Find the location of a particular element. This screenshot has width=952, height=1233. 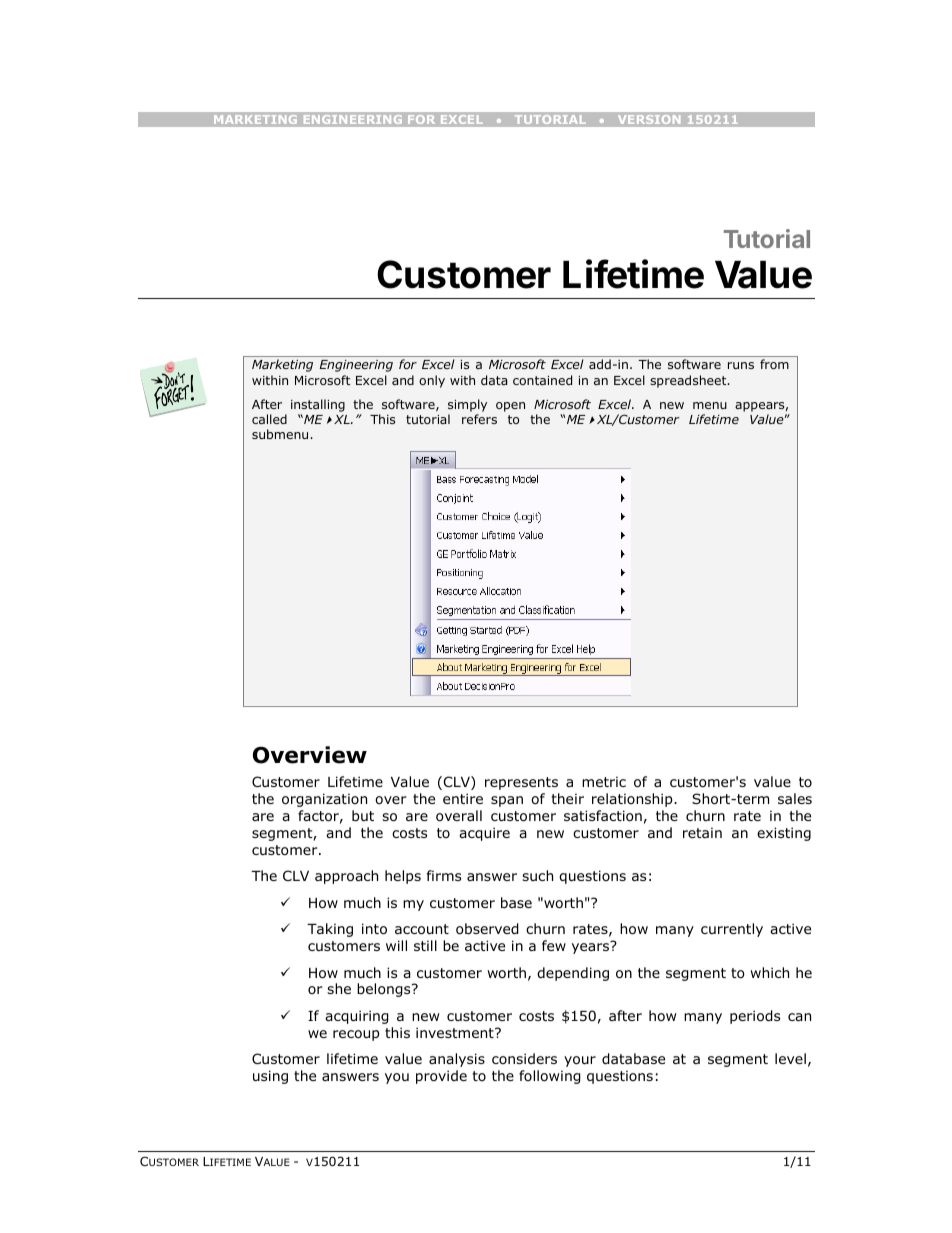

installing is located at coordinates (318, 407).
